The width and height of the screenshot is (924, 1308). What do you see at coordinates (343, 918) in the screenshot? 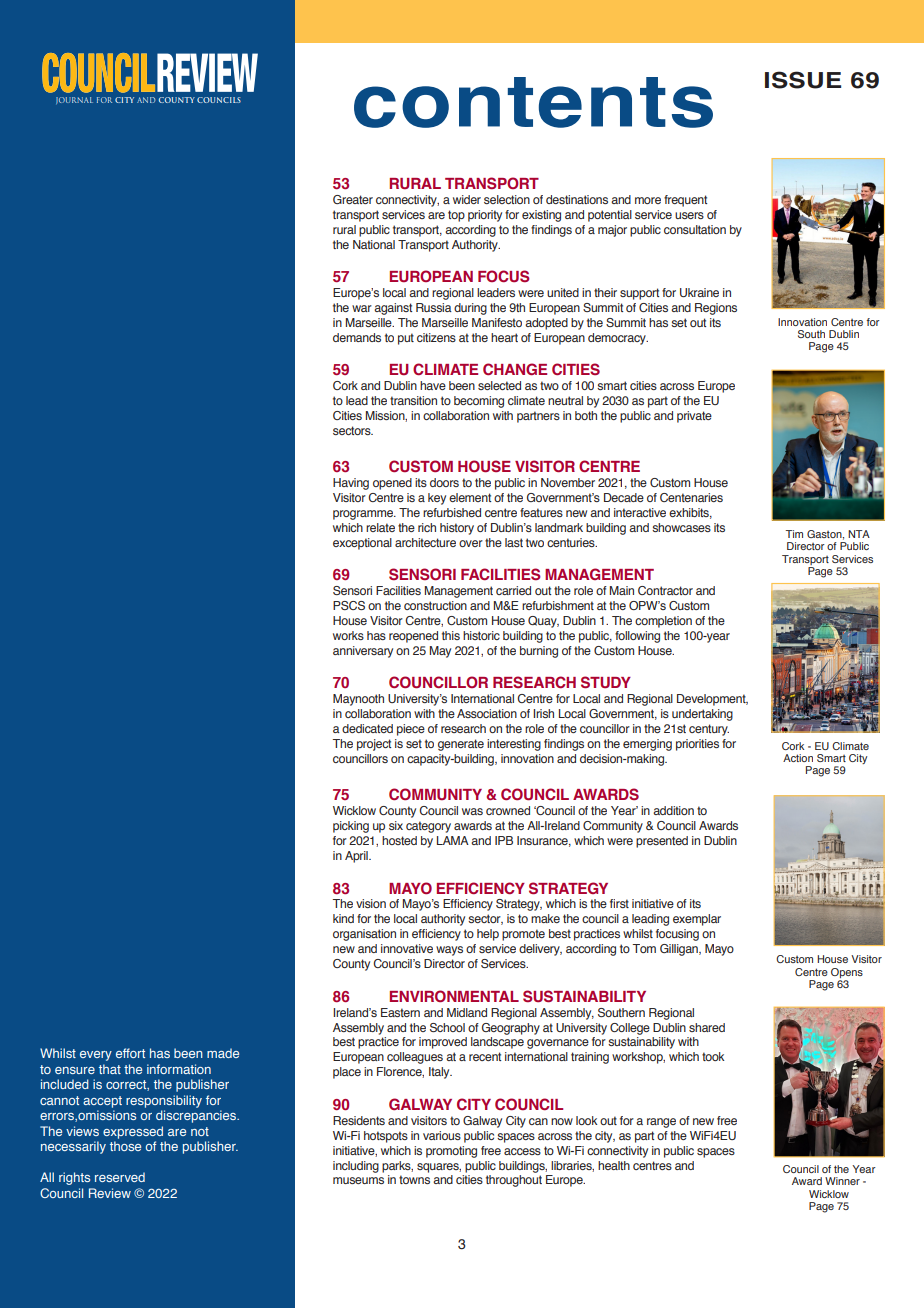
I see `kind` at bounding box center [343, 918].
